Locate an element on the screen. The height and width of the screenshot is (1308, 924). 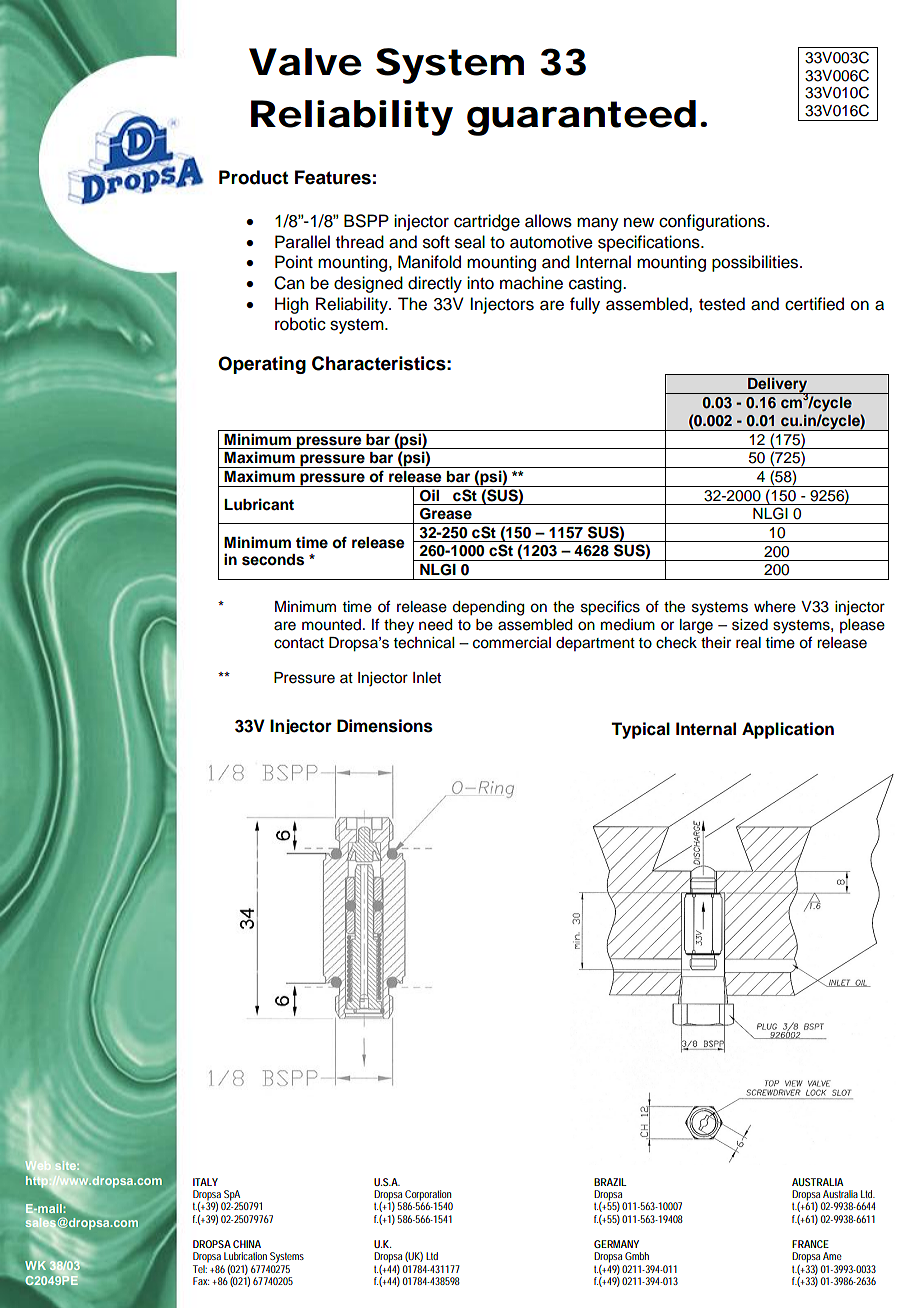
Inlet is located at coordinates (427, 678).
